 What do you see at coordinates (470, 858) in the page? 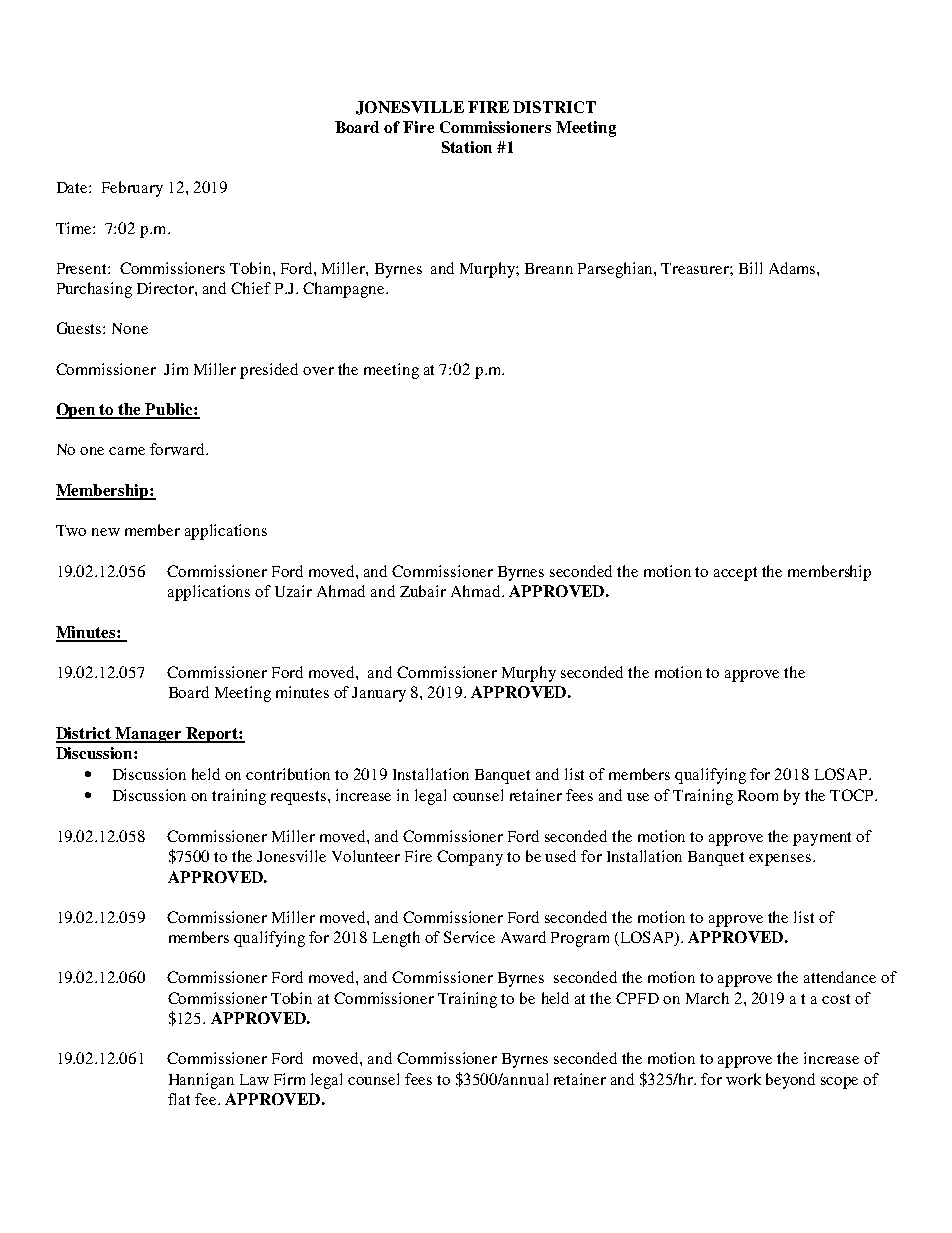
I see `Company` at bounding box center [470, 858].
